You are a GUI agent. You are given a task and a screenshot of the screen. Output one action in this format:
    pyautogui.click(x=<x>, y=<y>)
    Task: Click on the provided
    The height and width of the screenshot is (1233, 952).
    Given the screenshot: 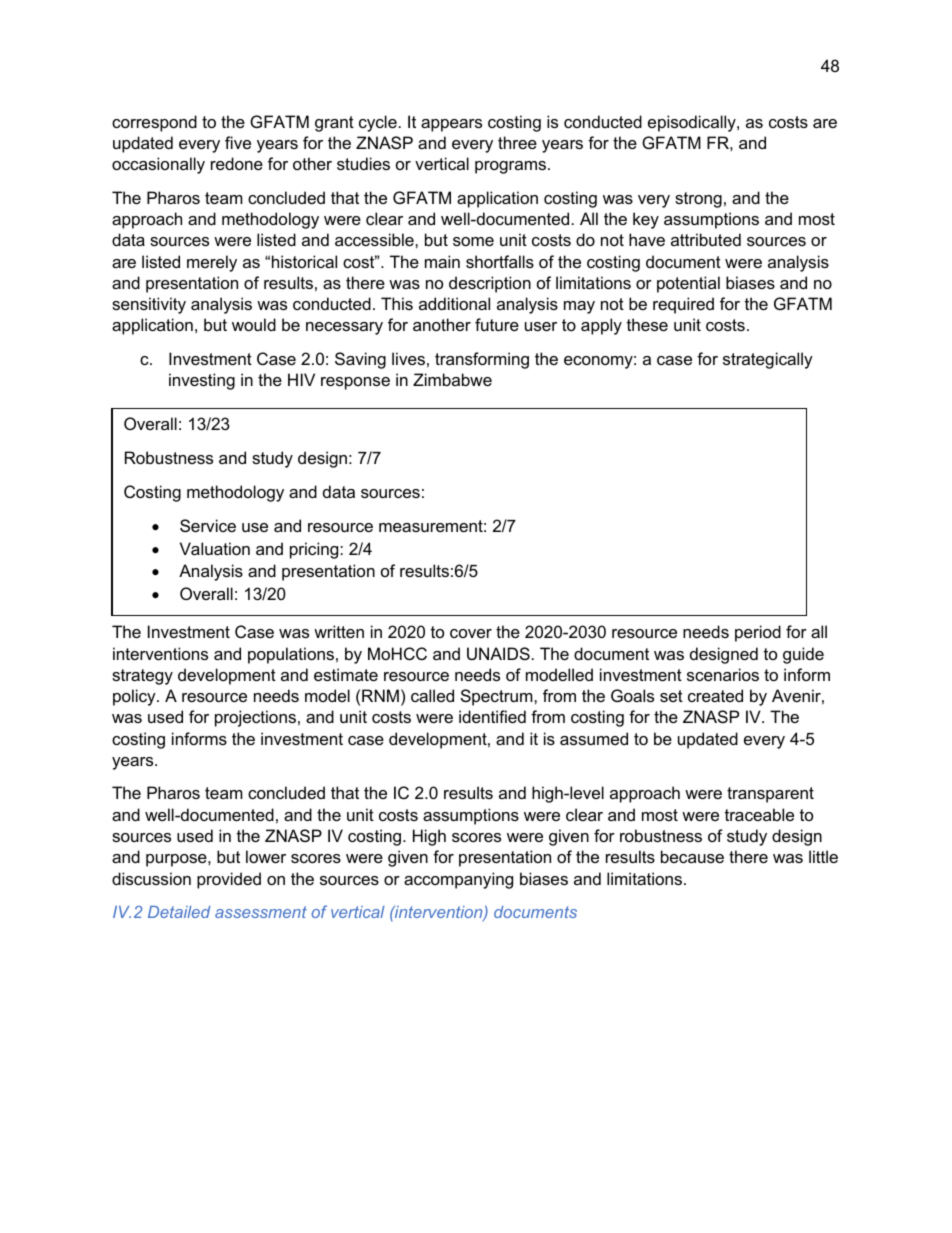 What is the action you would take?
    pyautogui.click(x=229, y=880)
